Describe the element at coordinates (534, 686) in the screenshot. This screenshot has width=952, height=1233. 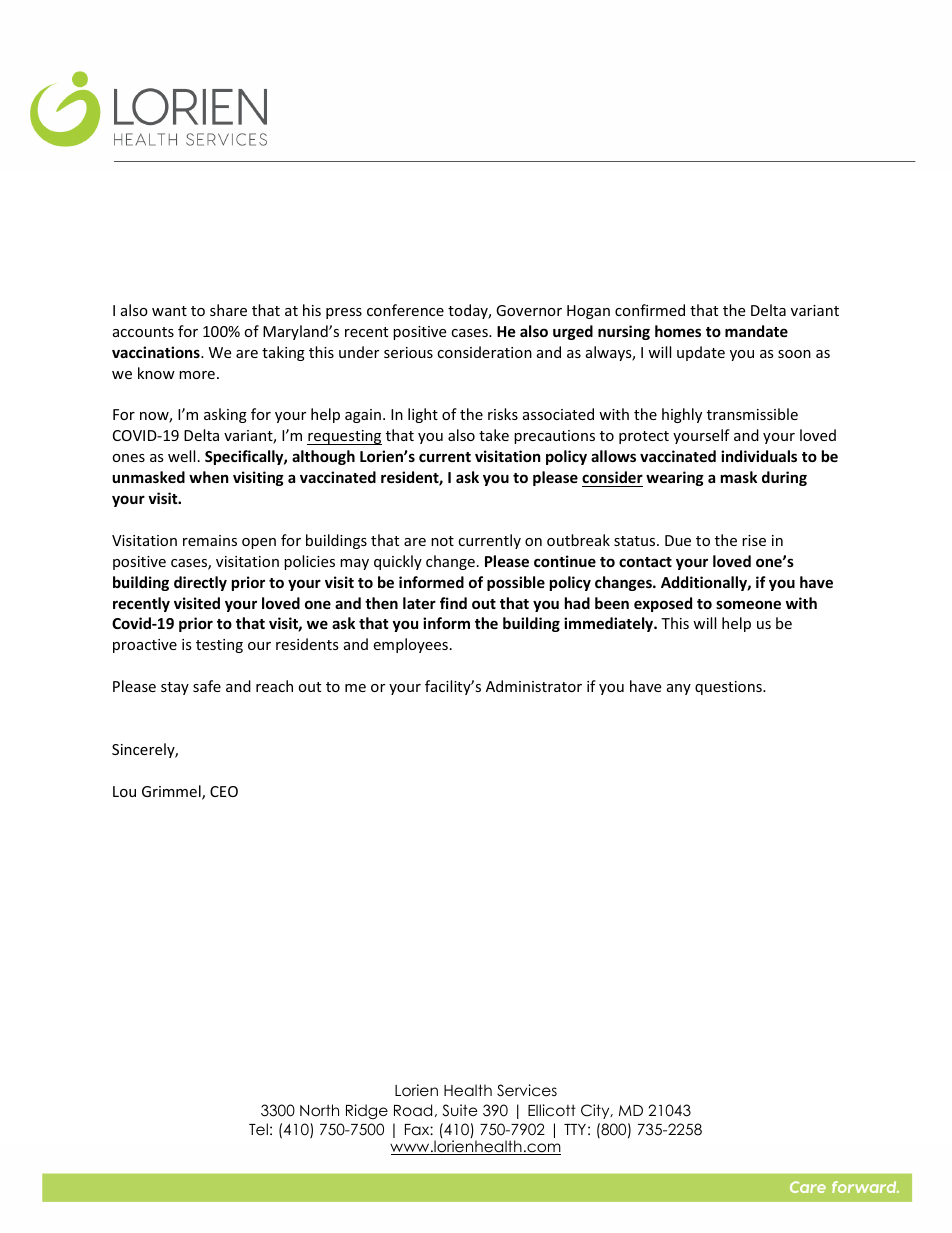
I see `Administrator` at that location.
